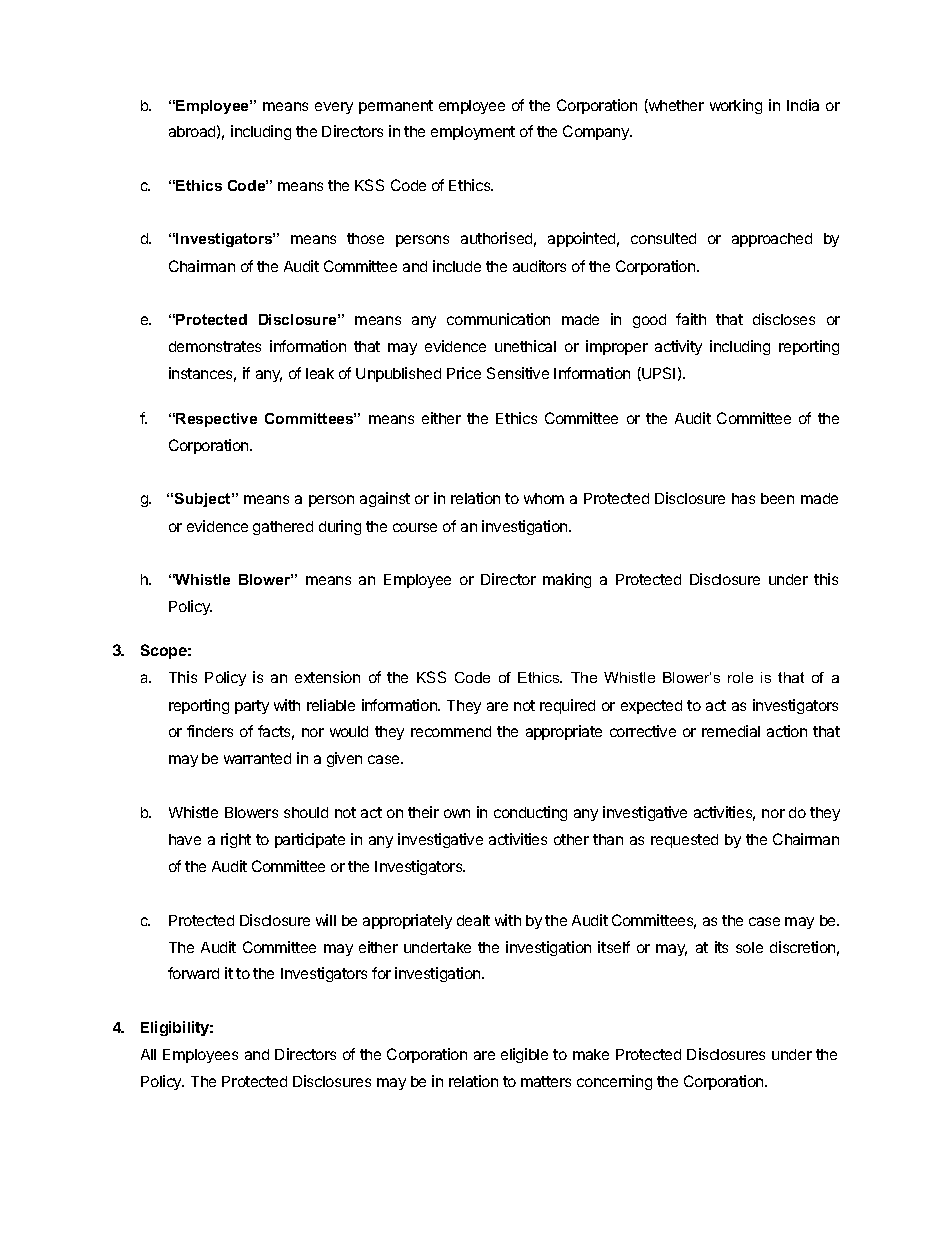 The image size is (952, 1233). What do you see at coordinates (334, 108) in the screenshot?
I see `every` at bounding box center [334, 108].
